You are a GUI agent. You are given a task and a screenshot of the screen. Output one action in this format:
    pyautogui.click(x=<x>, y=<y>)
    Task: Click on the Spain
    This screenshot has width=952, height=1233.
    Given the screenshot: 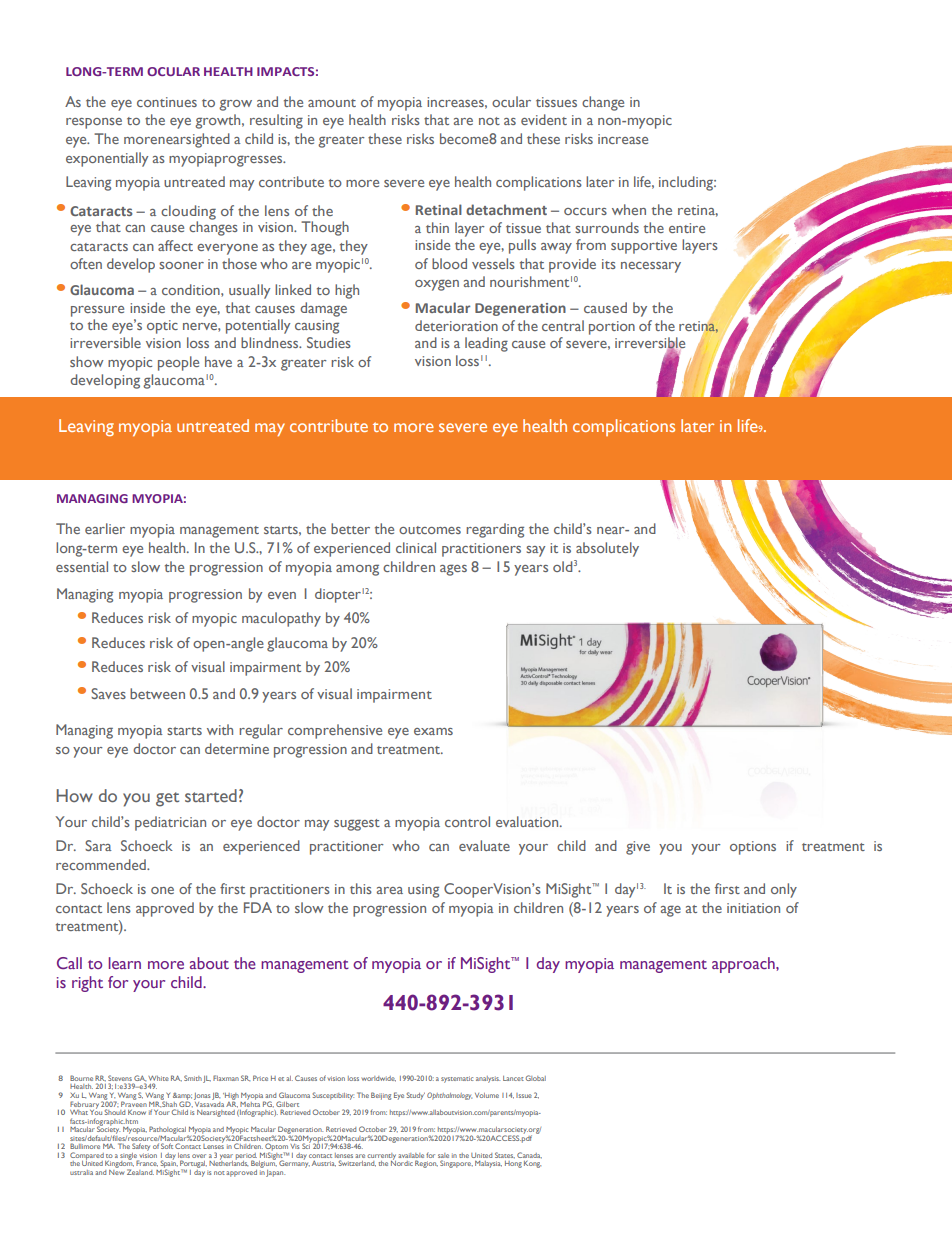 What is the action you would take?
    pyautogui.click(x=167, y=1164)
